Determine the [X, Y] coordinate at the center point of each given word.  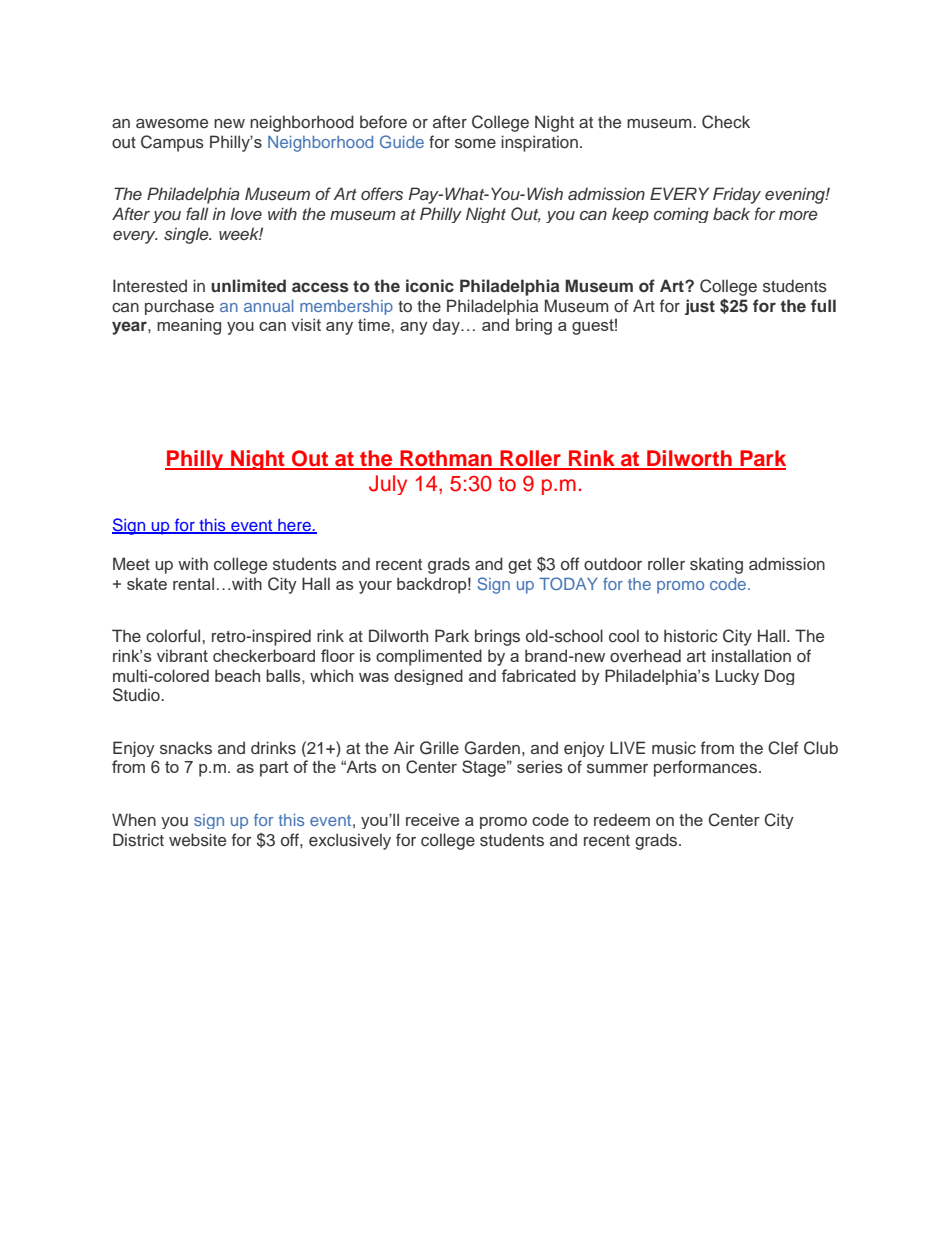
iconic [430, 285]
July [388, 485]
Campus [172, 143]
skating [716, 565]
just [700, 307]
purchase [179, 307]
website [197, 840]
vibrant [182, 655]
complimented [429, 657]
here [294, 526]
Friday [737, 195]
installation [751, 656]
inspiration [539, 143]
